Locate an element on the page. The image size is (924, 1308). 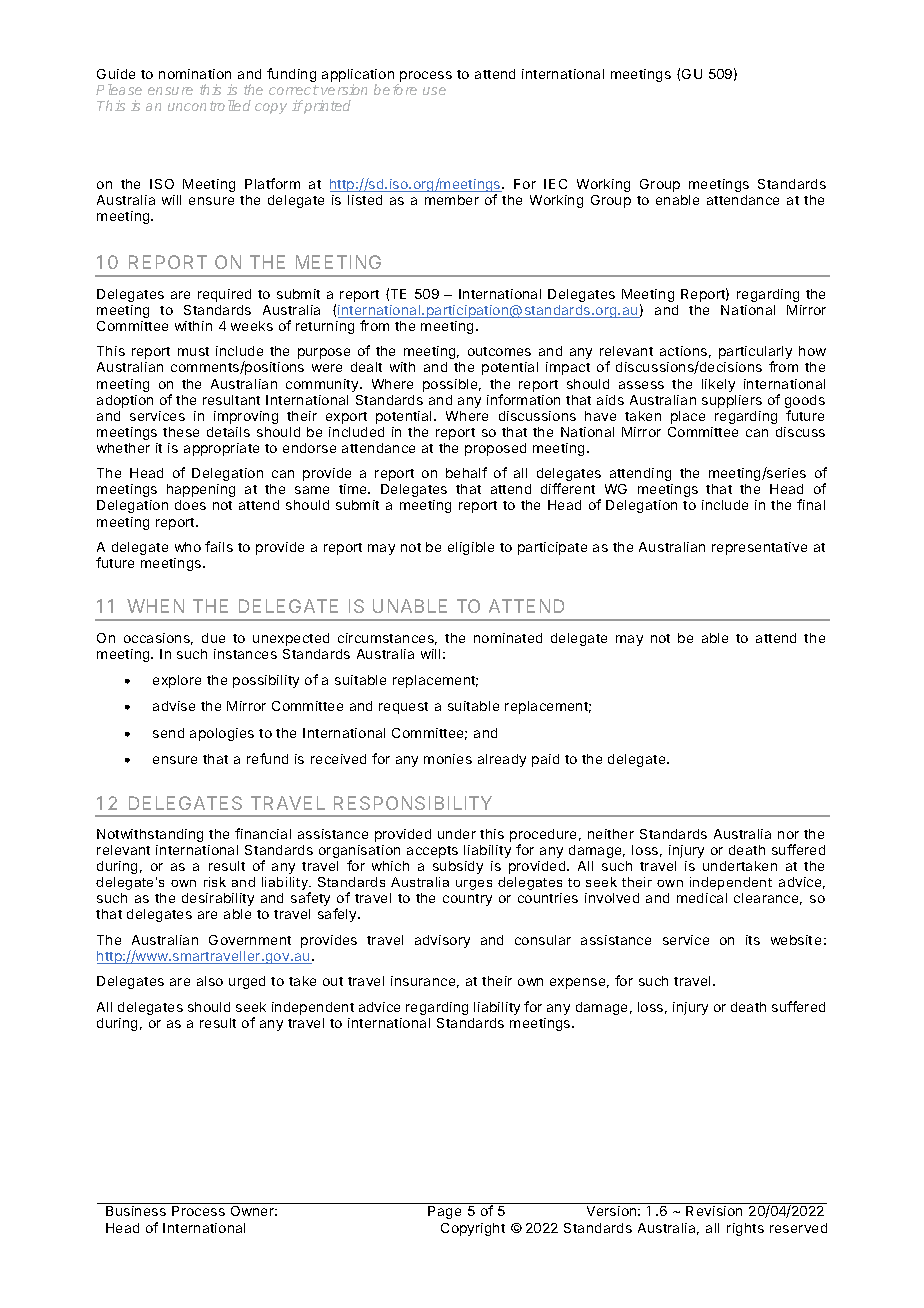
rights is located at coordinates (745, 1229).
